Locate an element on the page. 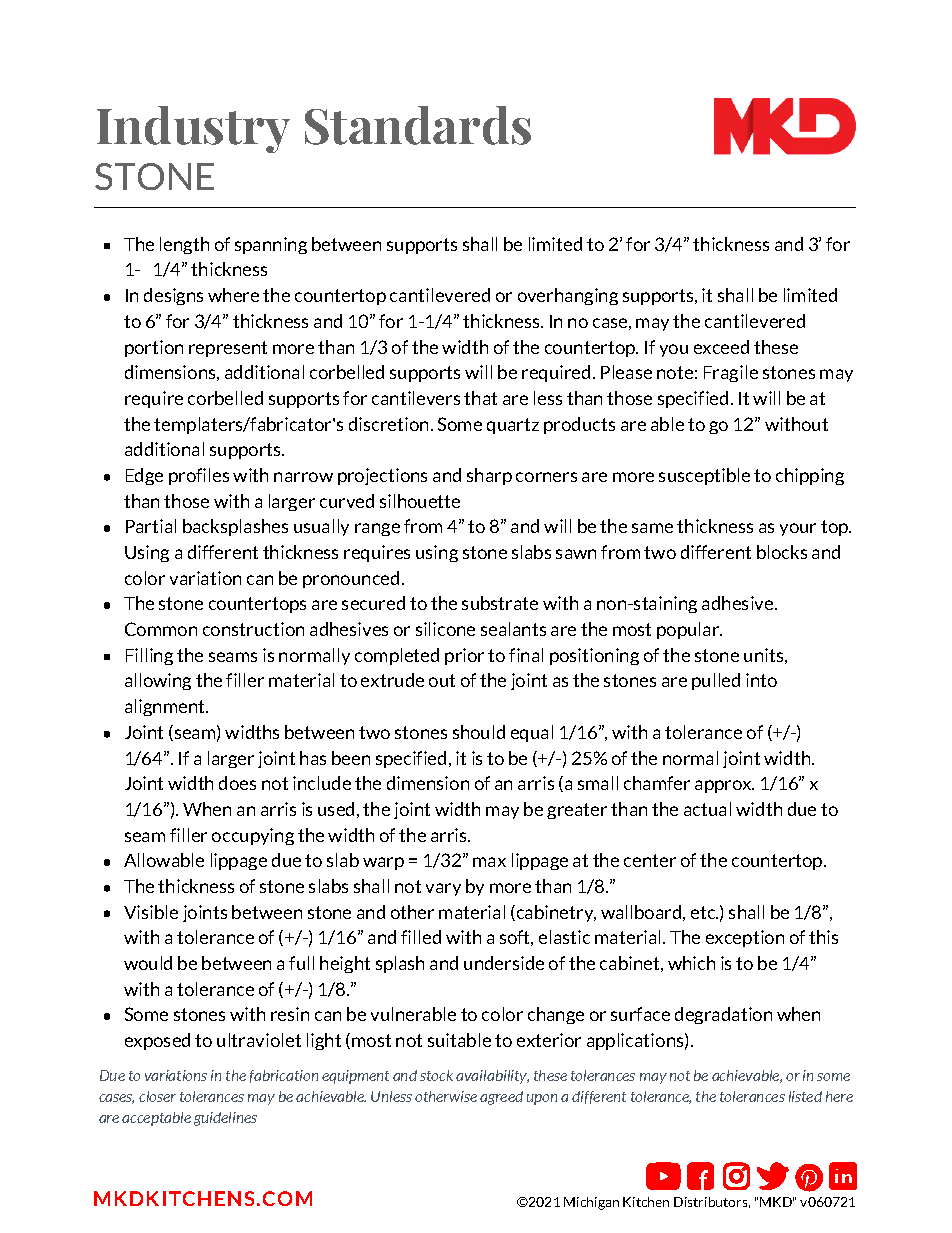 This page has height=1233, width=952. construction is located at coordinates (253, 629).
